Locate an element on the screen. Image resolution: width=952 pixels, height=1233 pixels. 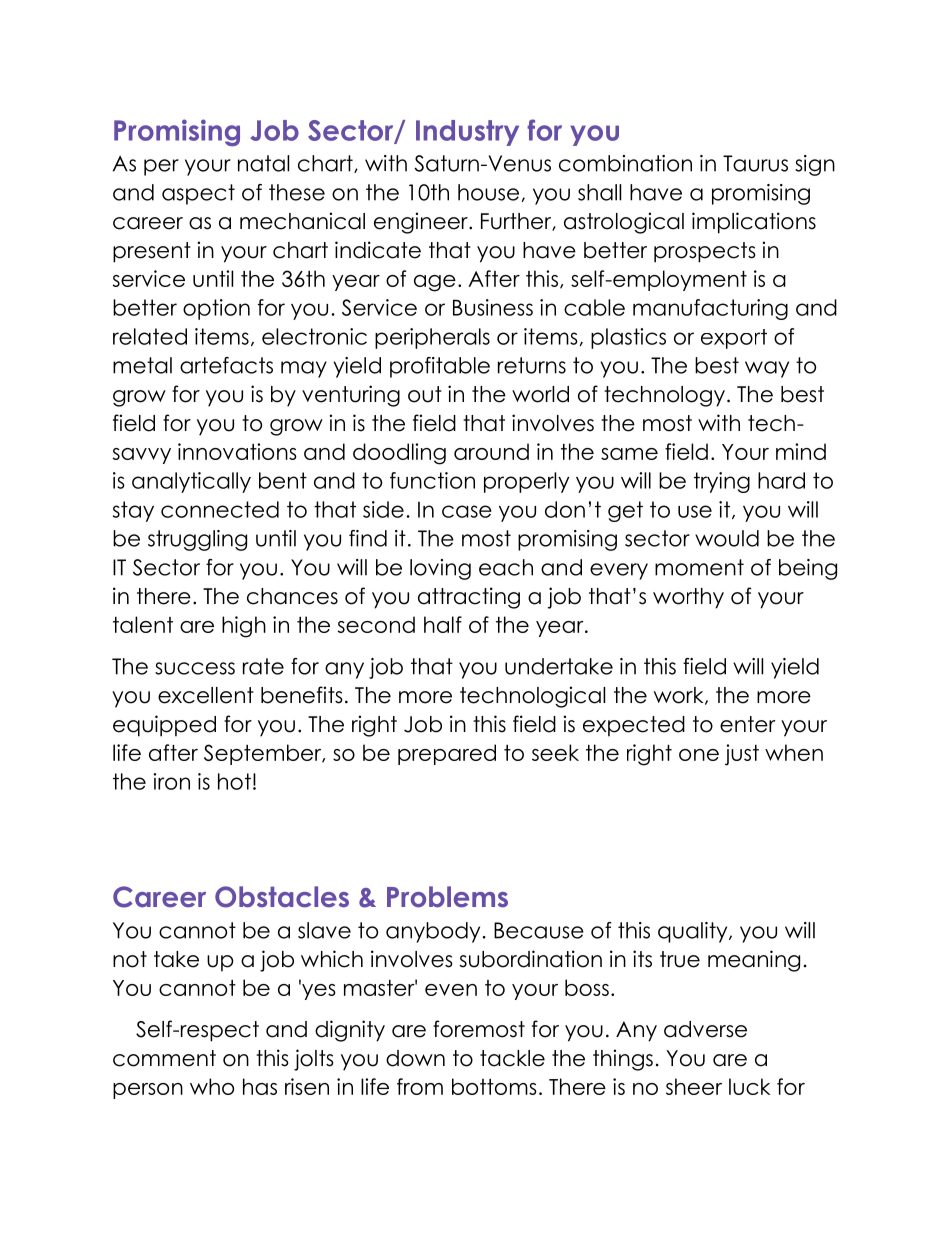
just is located at coordinates (742, 755).
